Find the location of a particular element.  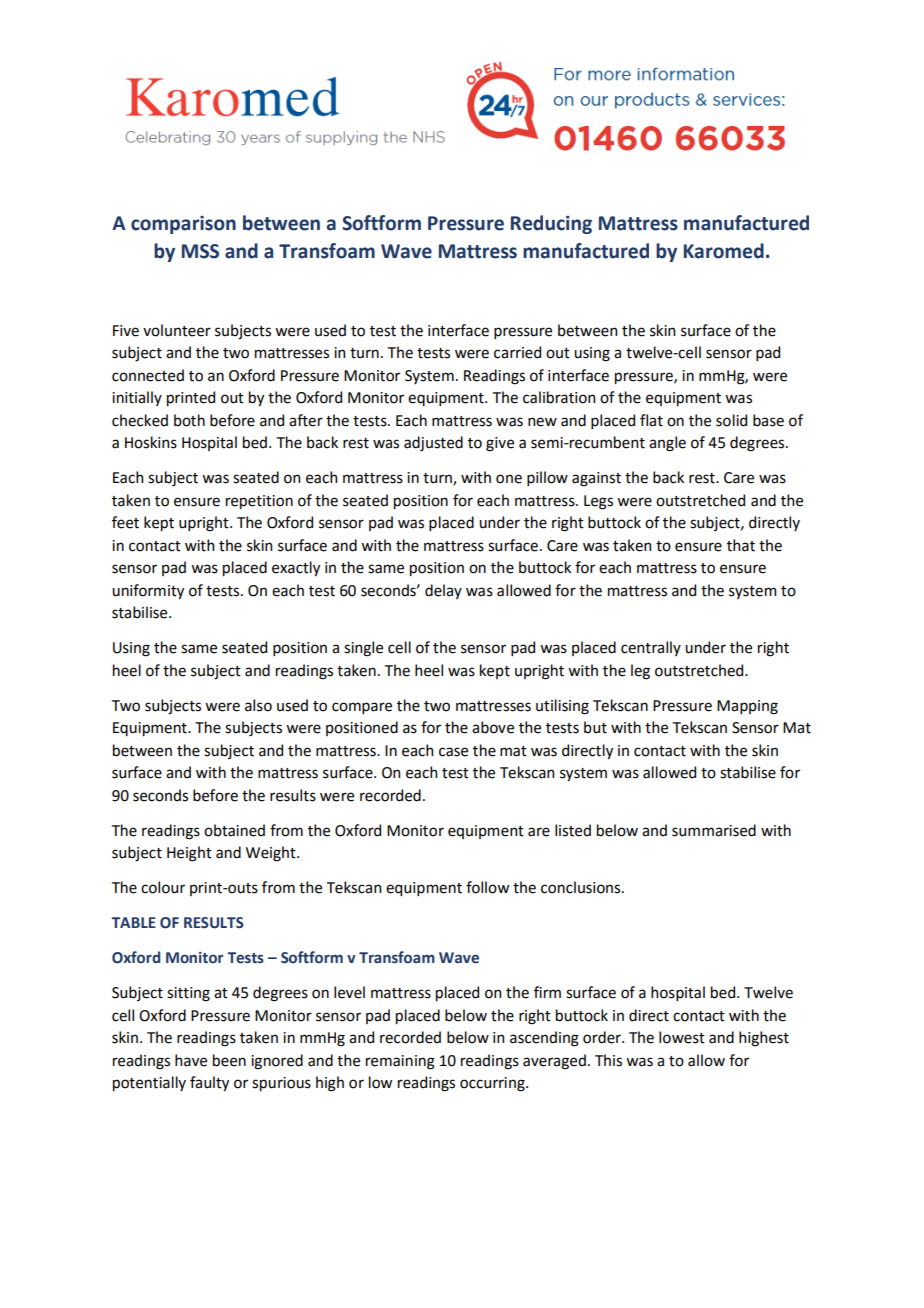

have is located at coordinates (191, 1060).
